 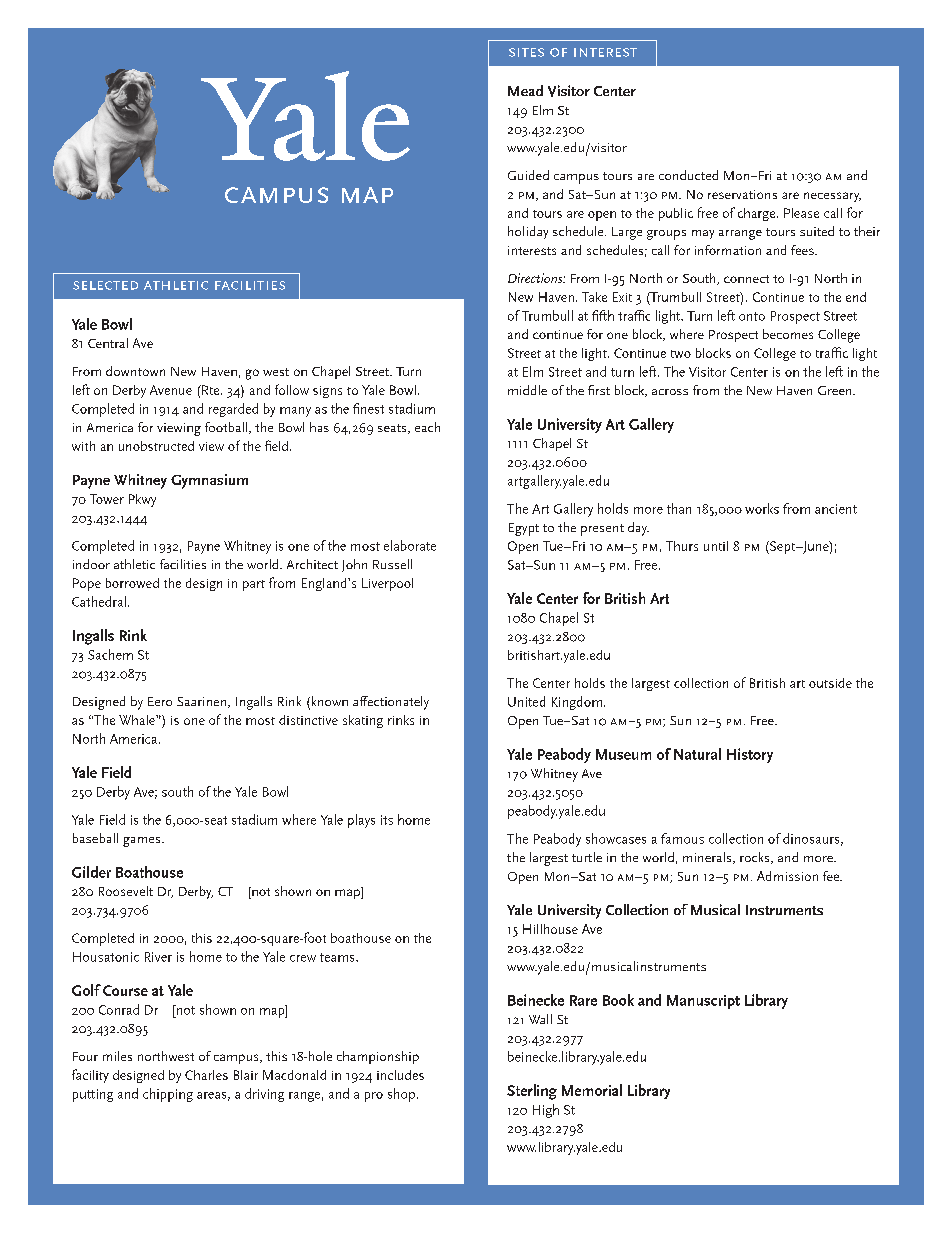 What do you see at coordinates (138, 720) in the document?
I see `Whale` at bounding box center [138, 720].
